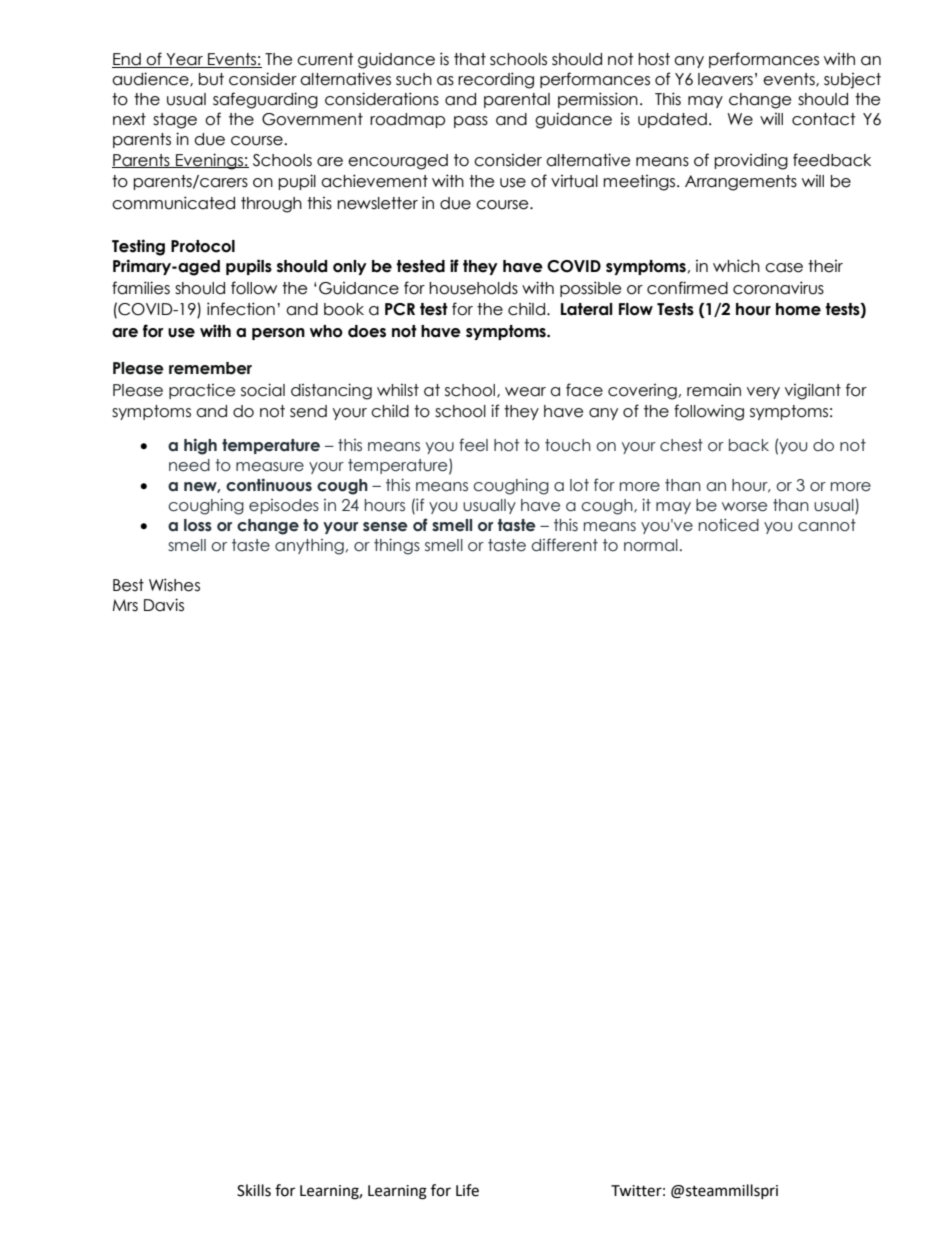 The width and height of the page is (952, 1233). Describe the element at coordinates (565, 545) in the page. I see `different` at that location.
